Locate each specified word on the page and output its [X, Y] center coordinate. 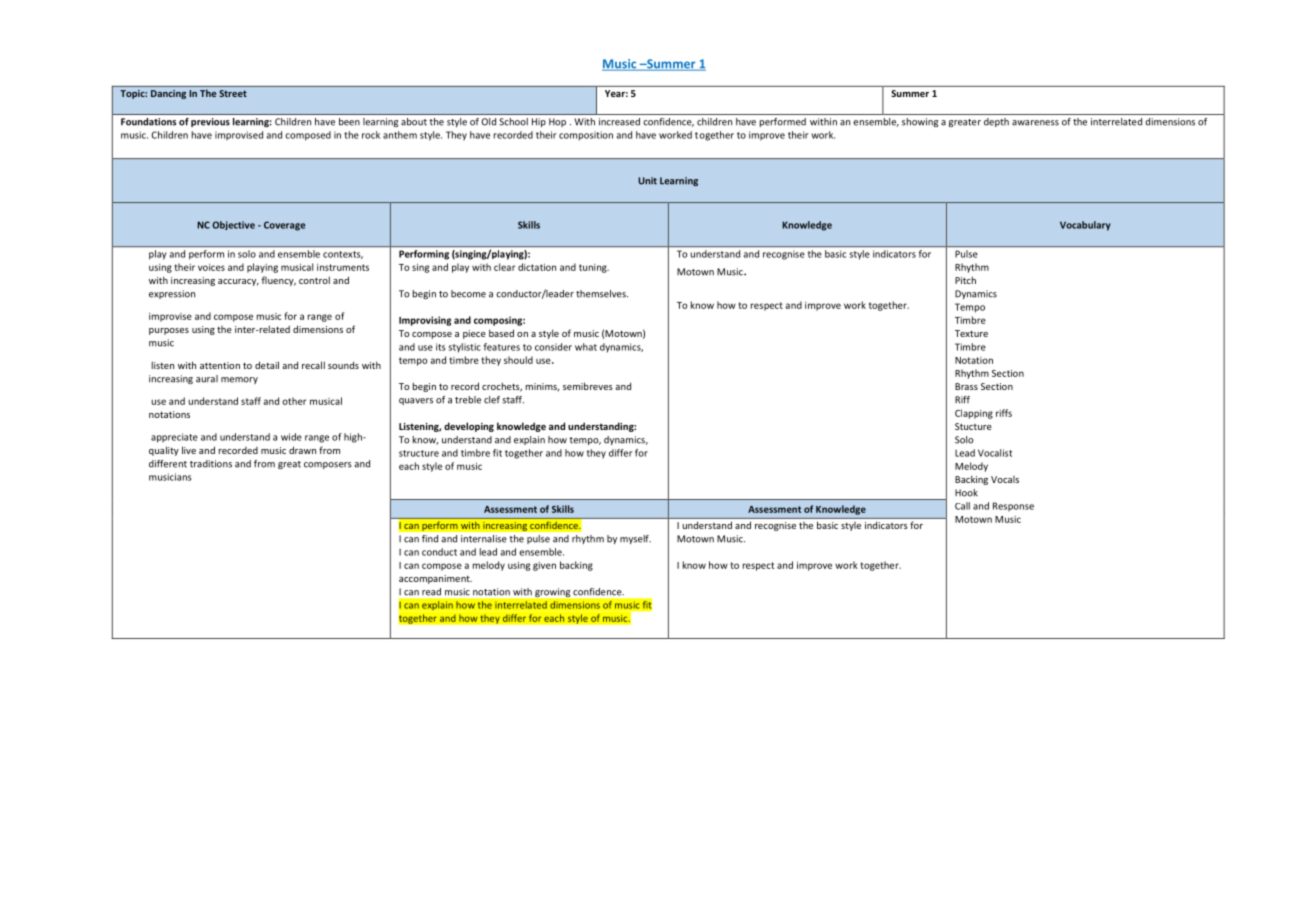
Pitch [965, 280]
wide [291, 437]
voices [211, 267]
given [544, 566]
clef [492, 400]
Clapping [974, 414]
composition [586, 136]
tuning [594, 268]
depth [996, 122]
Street [233, 93]
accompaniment [435, 579]
